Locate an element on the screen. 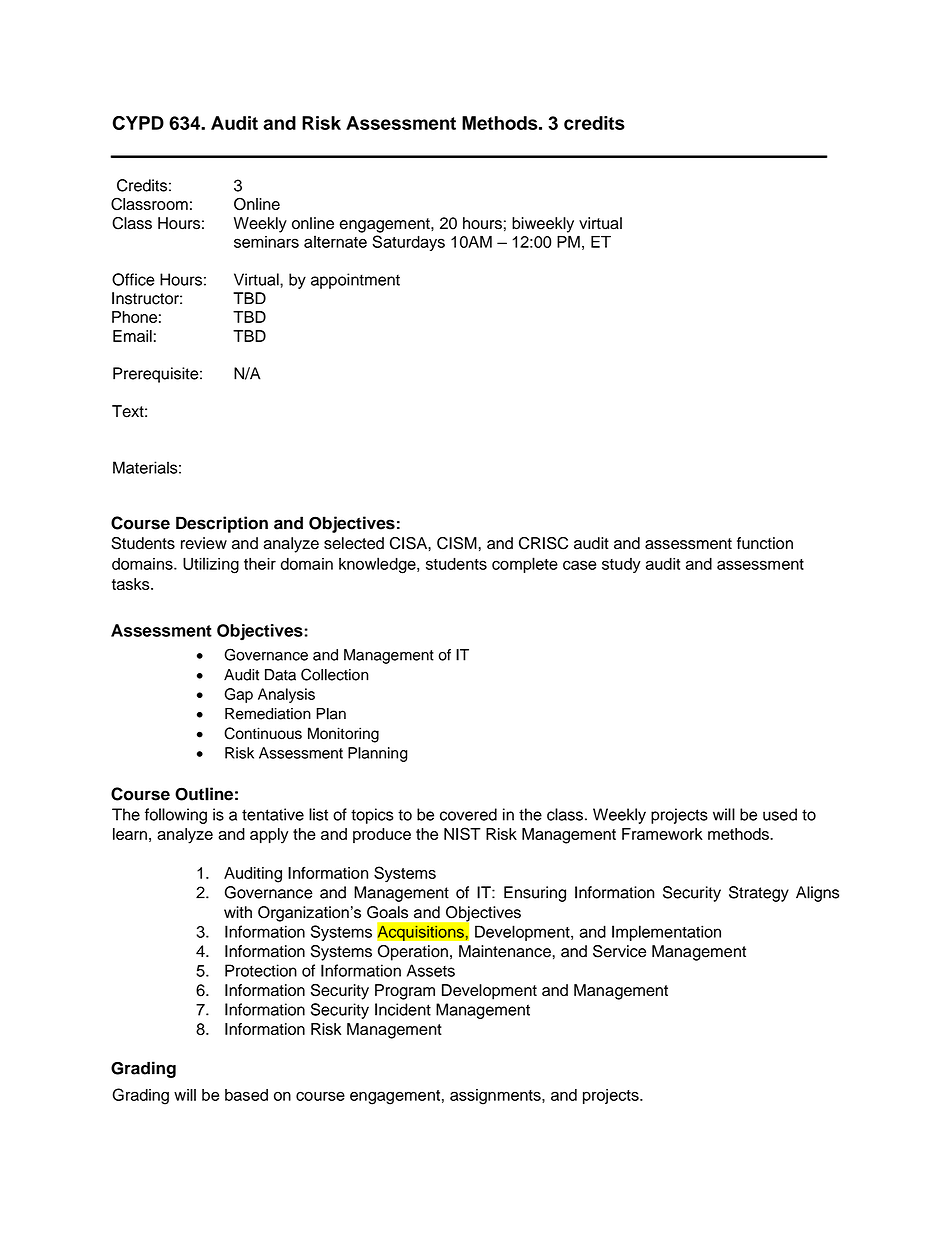 This screenshot has width=952, height=1233. based is located at coordinates (246, 1095).
